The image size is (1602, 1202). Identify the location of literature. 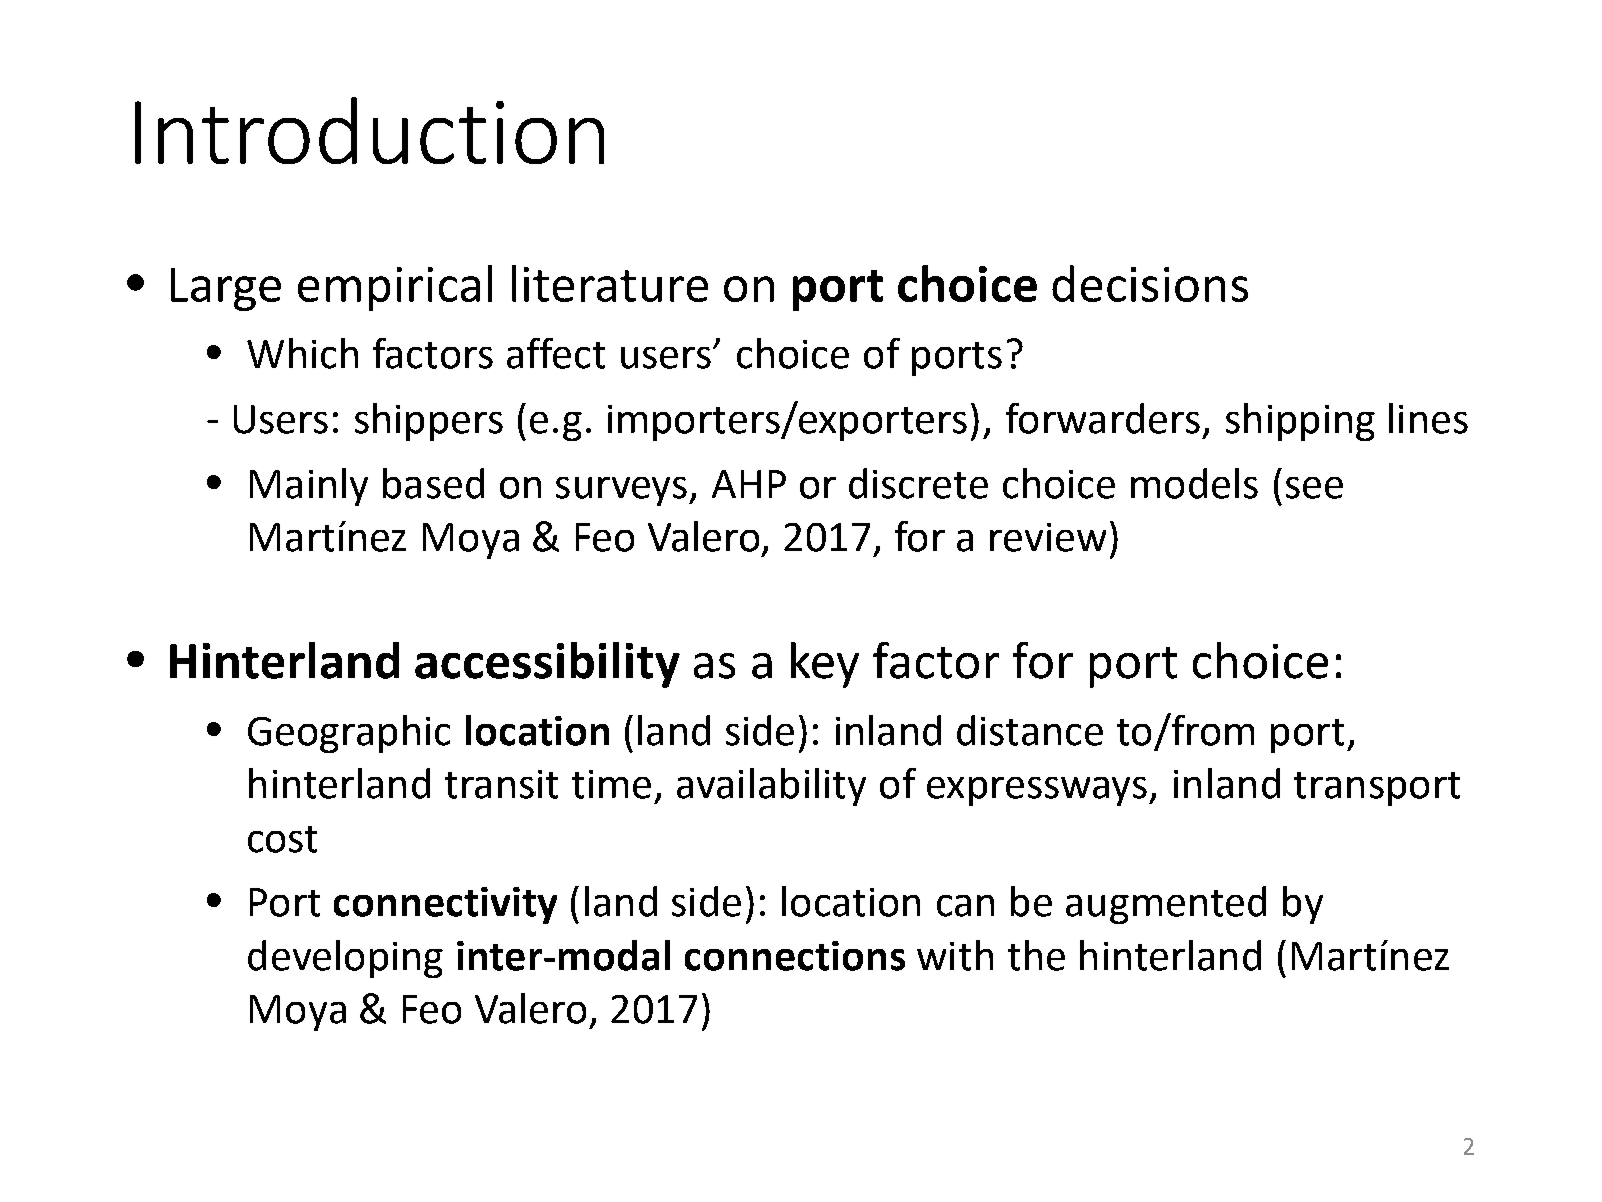
(610, 283).
